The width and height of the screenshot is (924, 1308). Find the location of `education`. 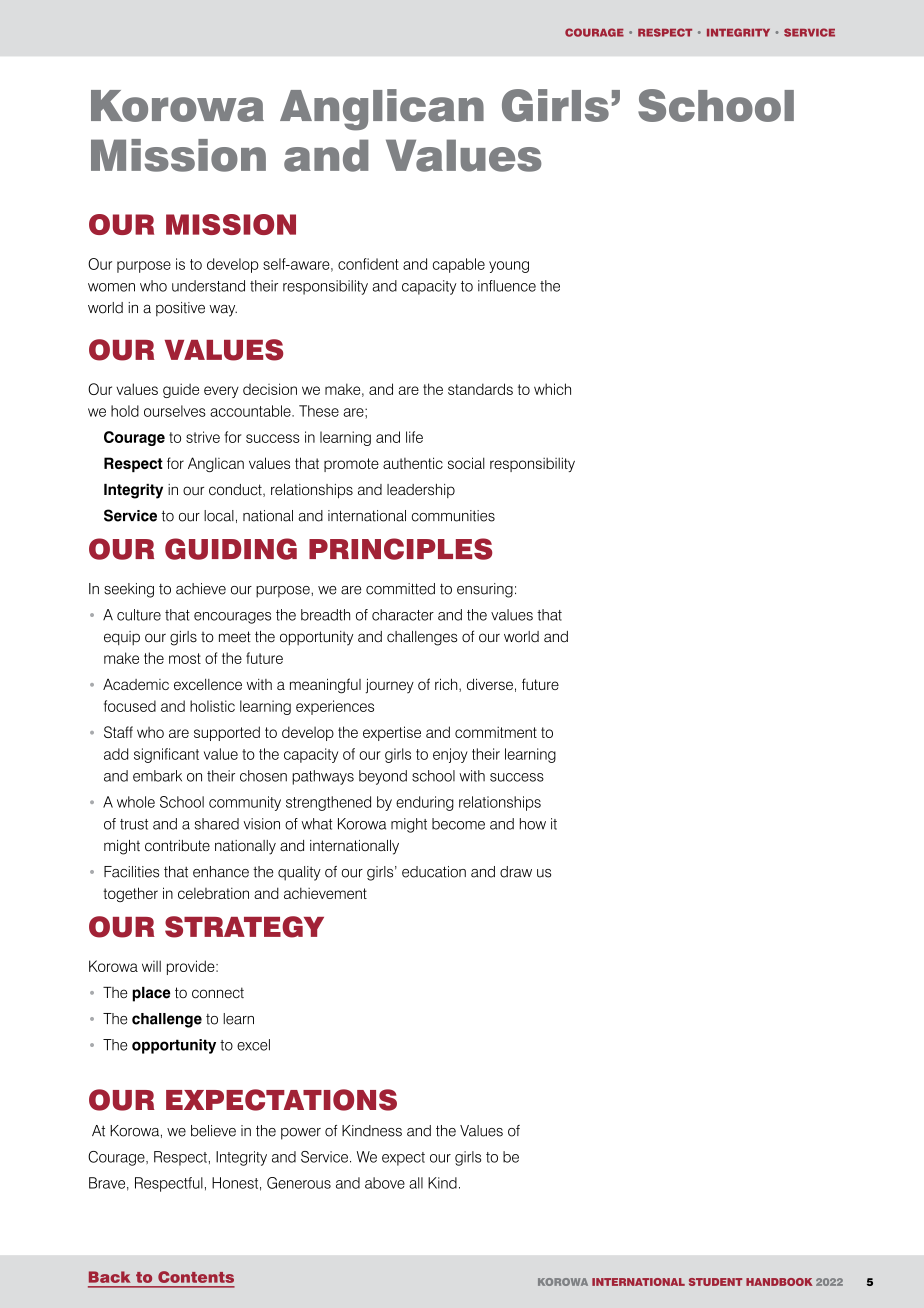

education is located at coordinates (434, 872).
